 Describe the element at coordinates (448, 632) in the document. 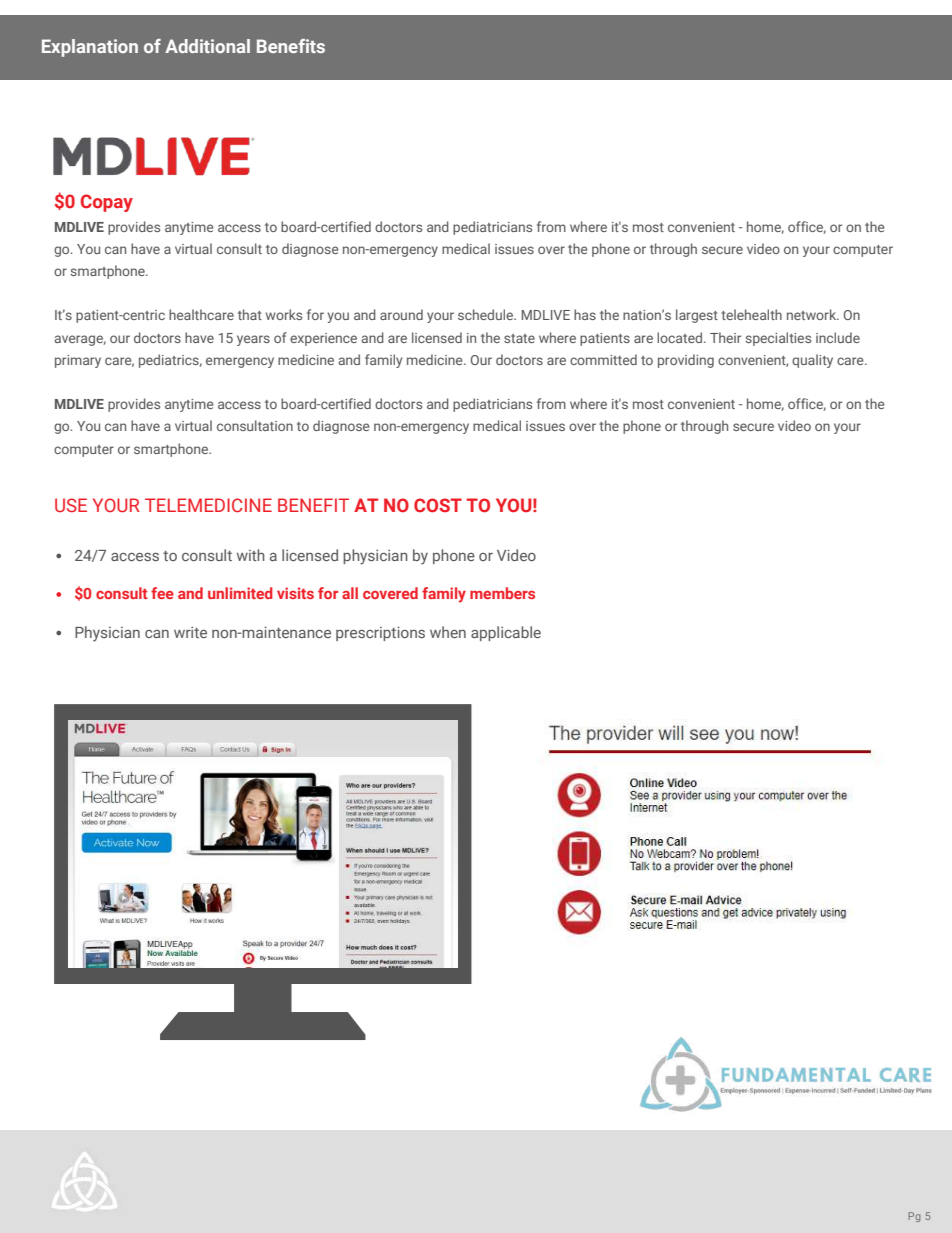

I see `when` at that location.
